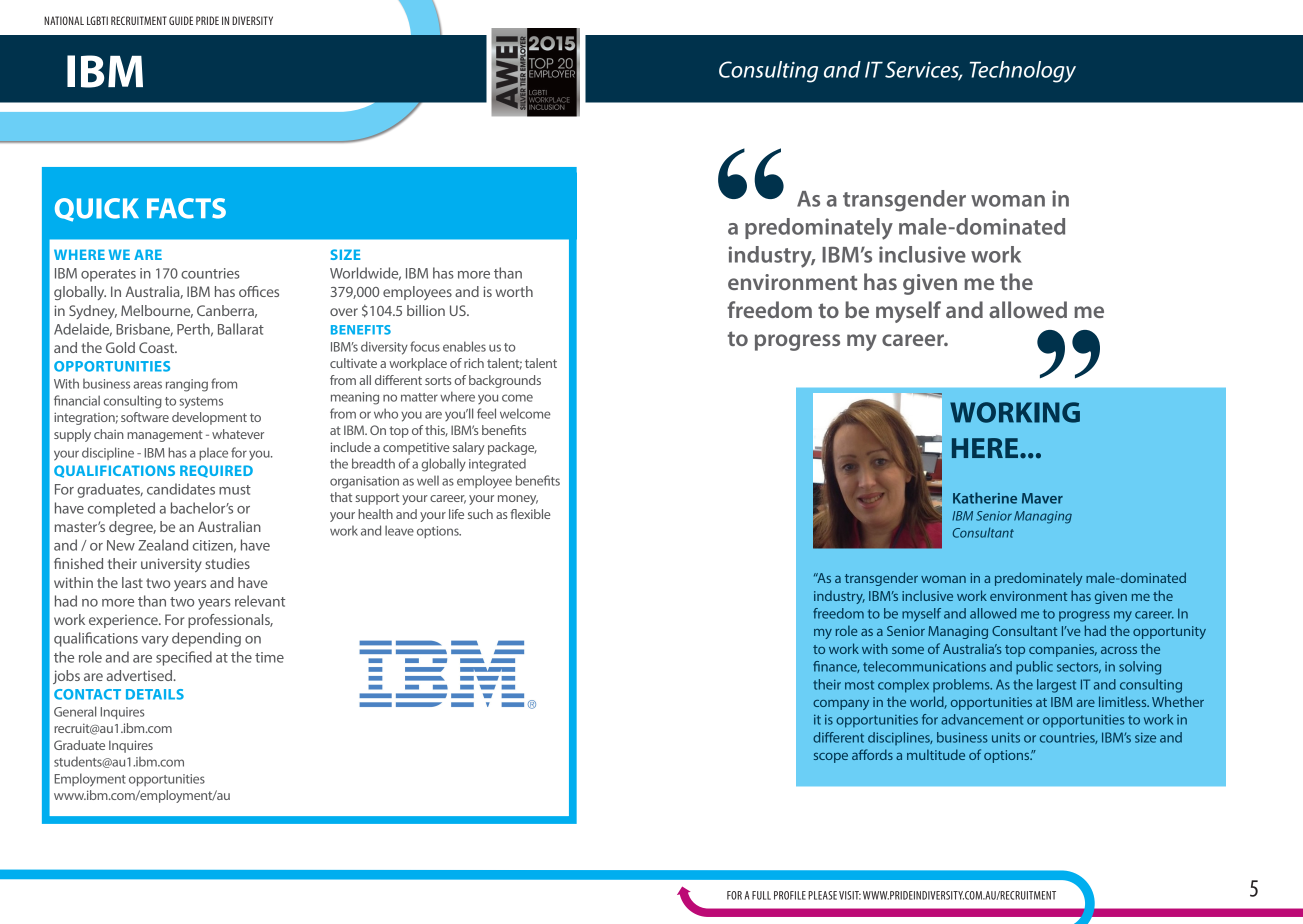 The image size is (1303, 924). Describe the element at coordinates (822, 895) in the screenshot. I see `PLEASE` at that location.
